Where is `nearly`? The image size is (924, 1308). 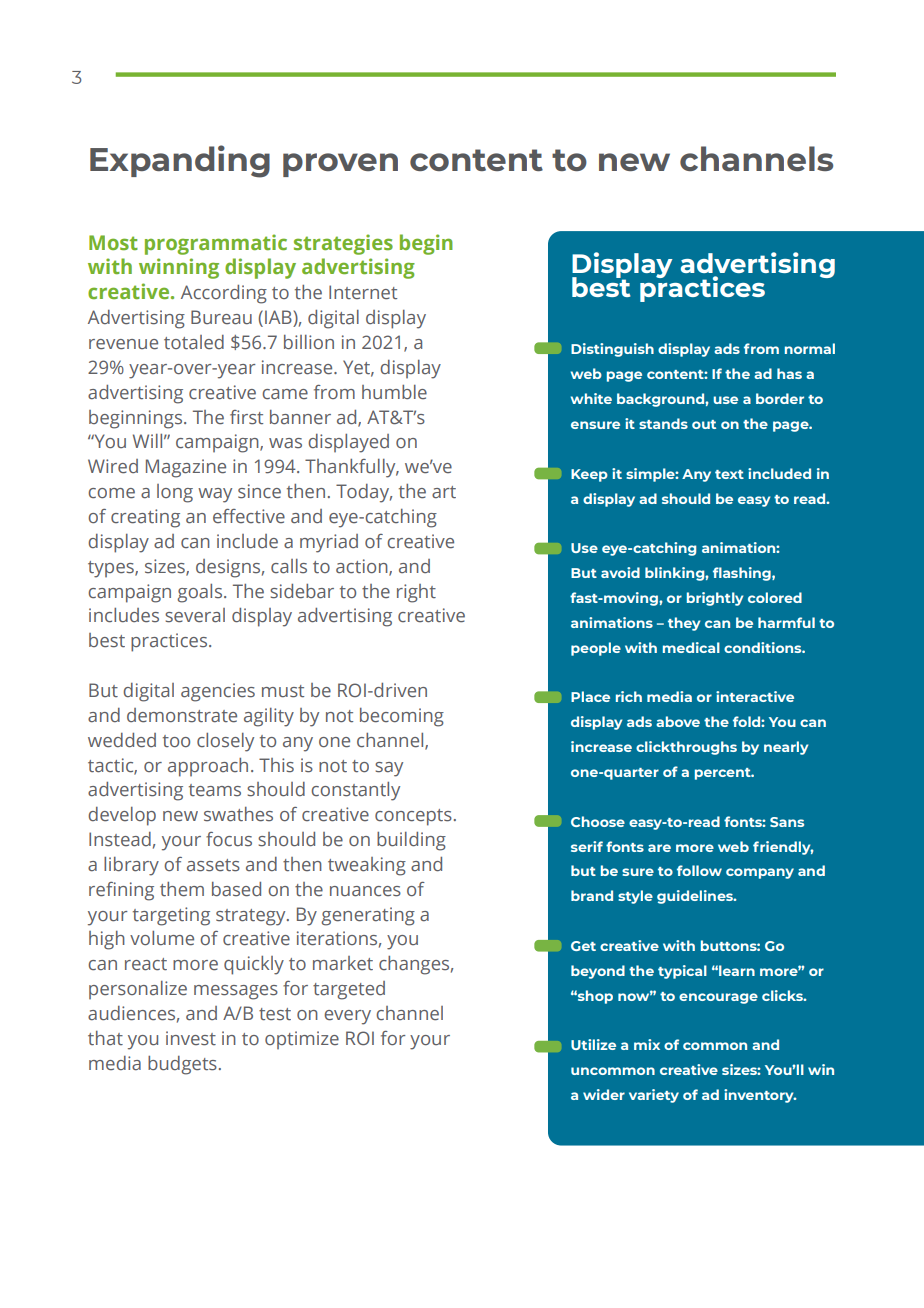 nearly is located at coordinates (786, 748).
